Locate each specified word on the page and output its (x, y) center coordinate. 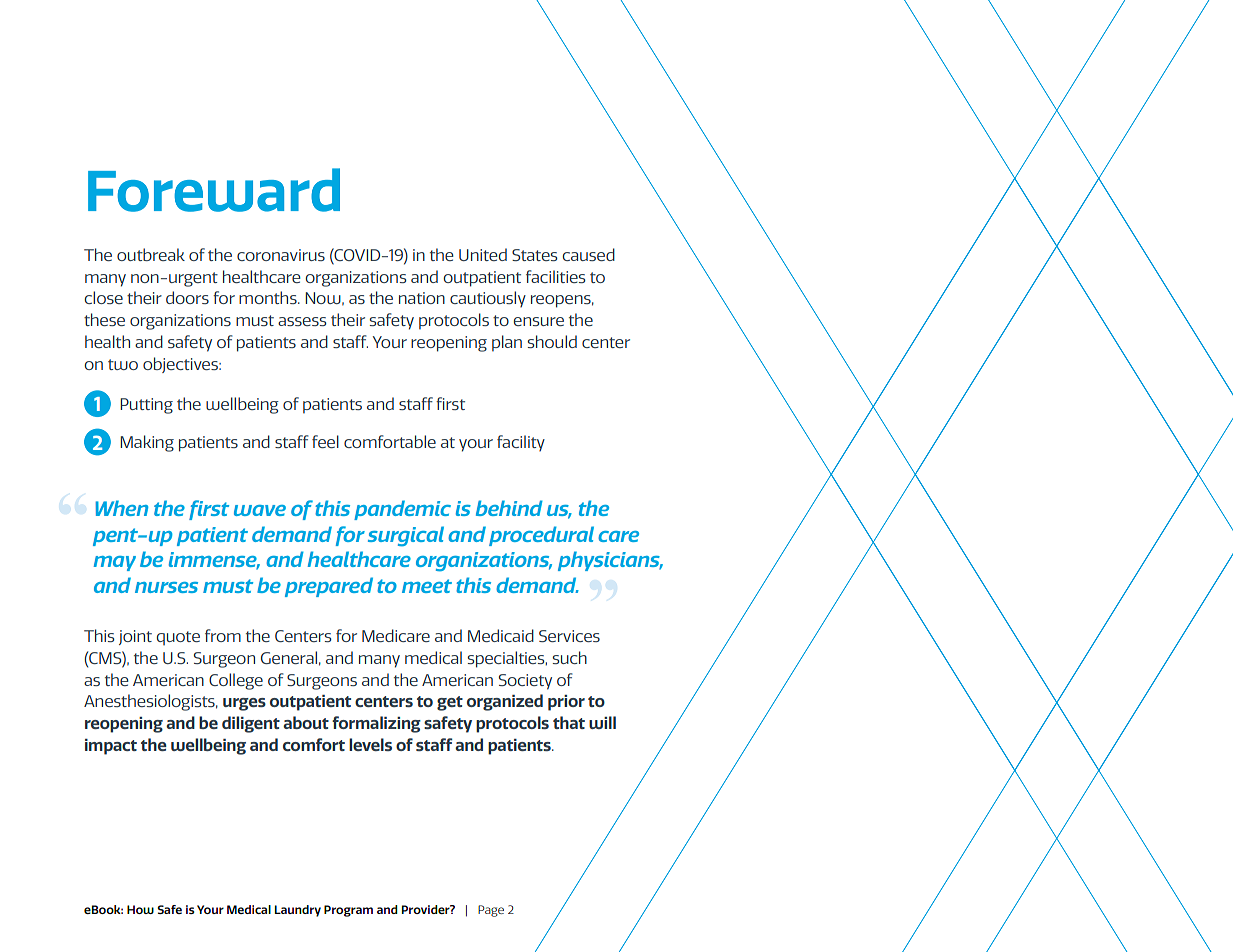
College (236, 681)
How (140, 909)
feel (325, 441)
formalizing (376, 724)
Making (147, 443)
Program (348, 911)
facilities (555, 276)
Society (525, 682)
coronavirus (281, 255)
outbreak (151, 254)
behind (509, 508)
